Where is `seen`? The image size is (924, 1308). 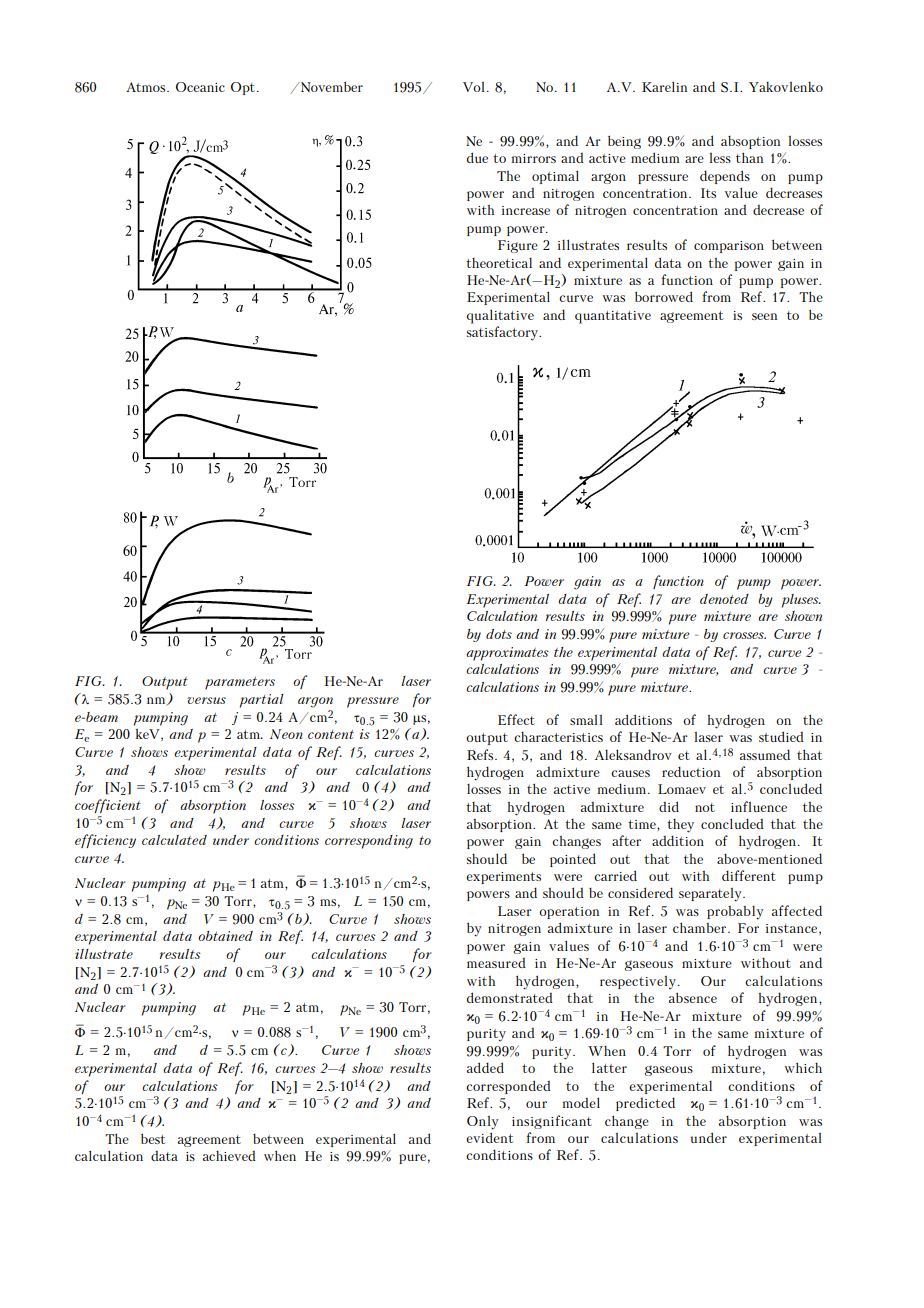 seen is located at coordinates (764, 316).
